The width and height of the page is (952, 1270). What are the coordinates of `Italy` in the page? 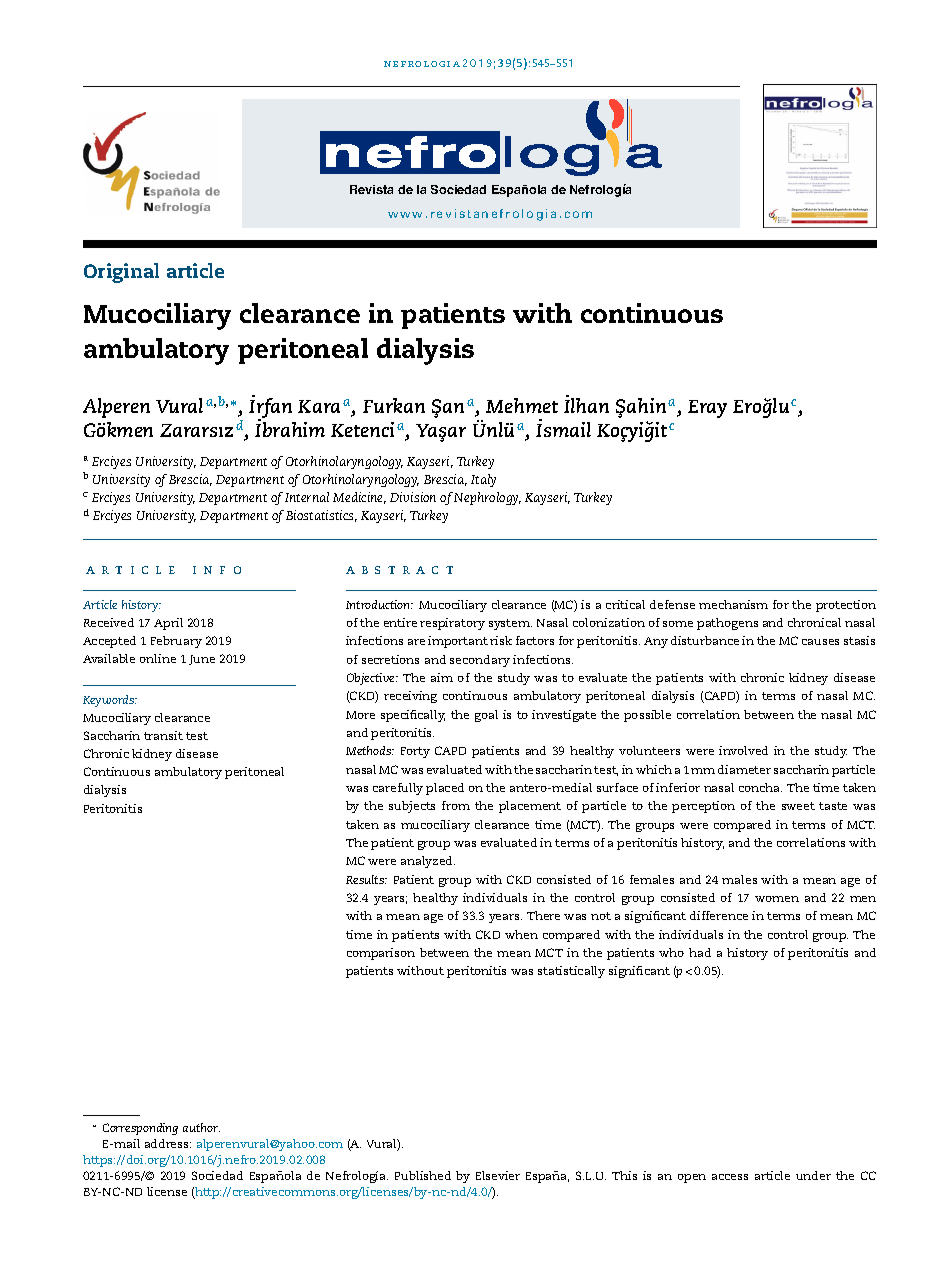 It's located at (483, 480).
